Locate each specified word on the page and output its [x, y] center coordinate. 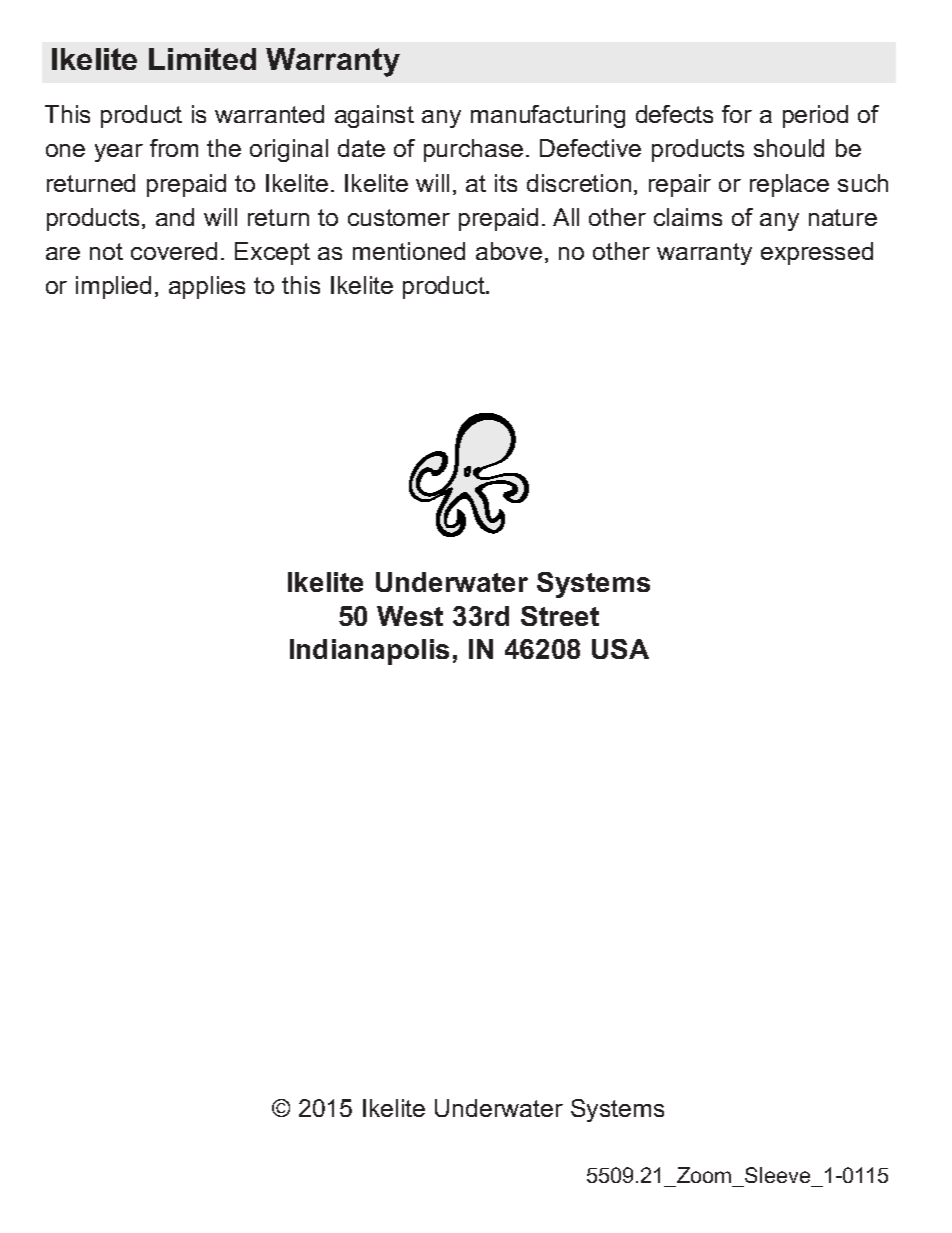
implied [113, 287]
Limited [202, 59]
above [509, 251]
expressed [817, 253]
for [737, 114]
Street [560, 616]
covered [174, 251]
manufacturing [548, 116]
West [410, 616]
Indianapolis [369, 652]
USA [620, 649]
